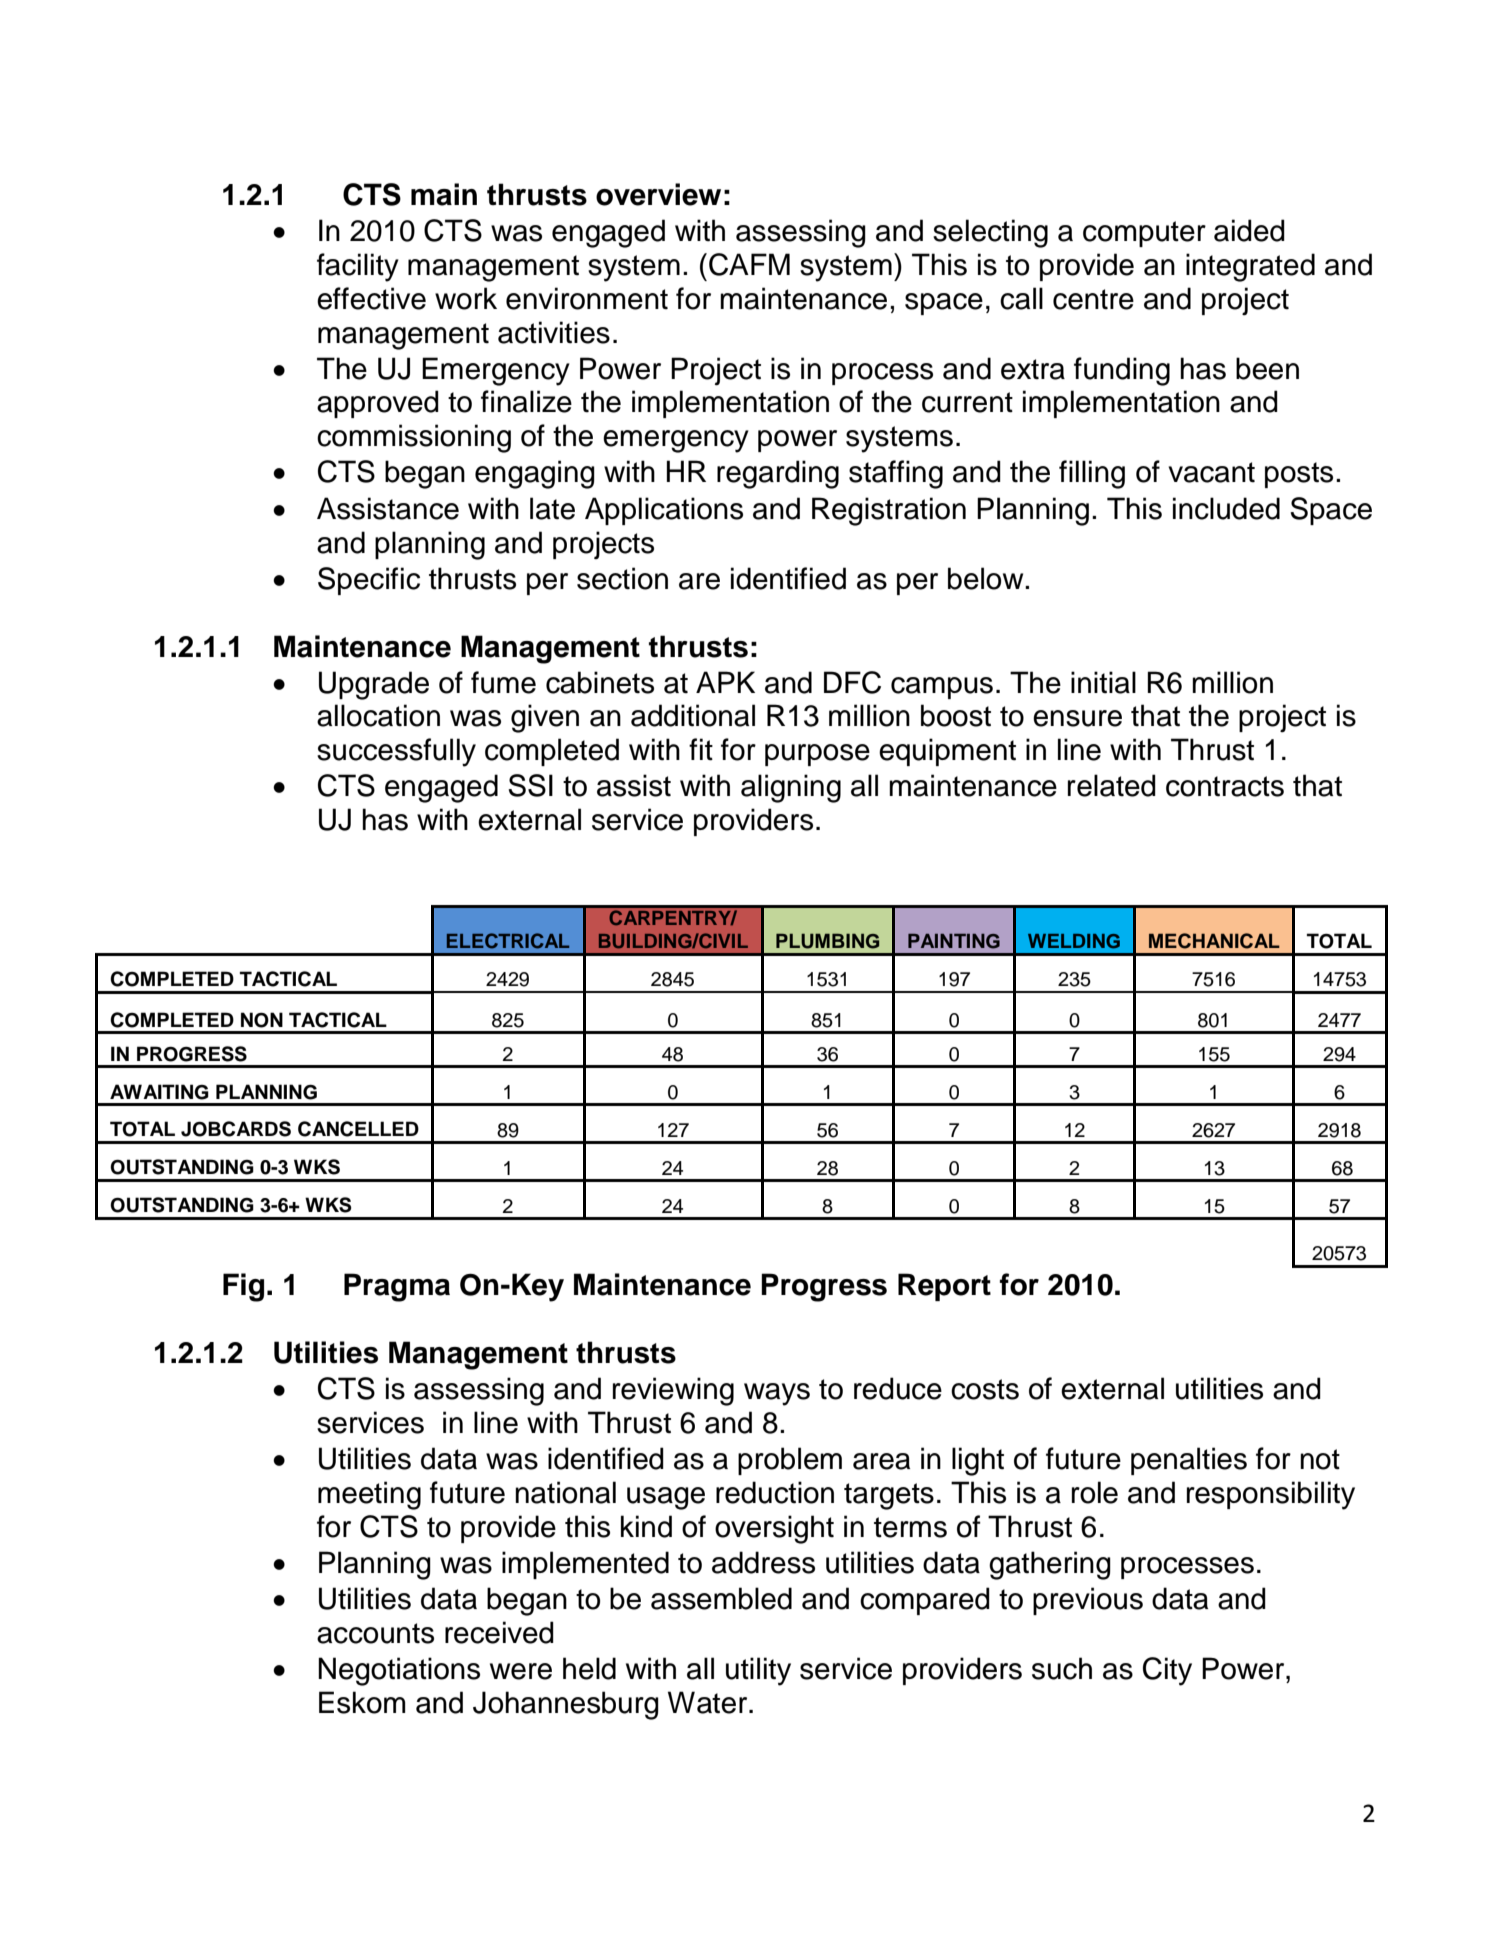  I want to click on computer, so click(1144, 234).
